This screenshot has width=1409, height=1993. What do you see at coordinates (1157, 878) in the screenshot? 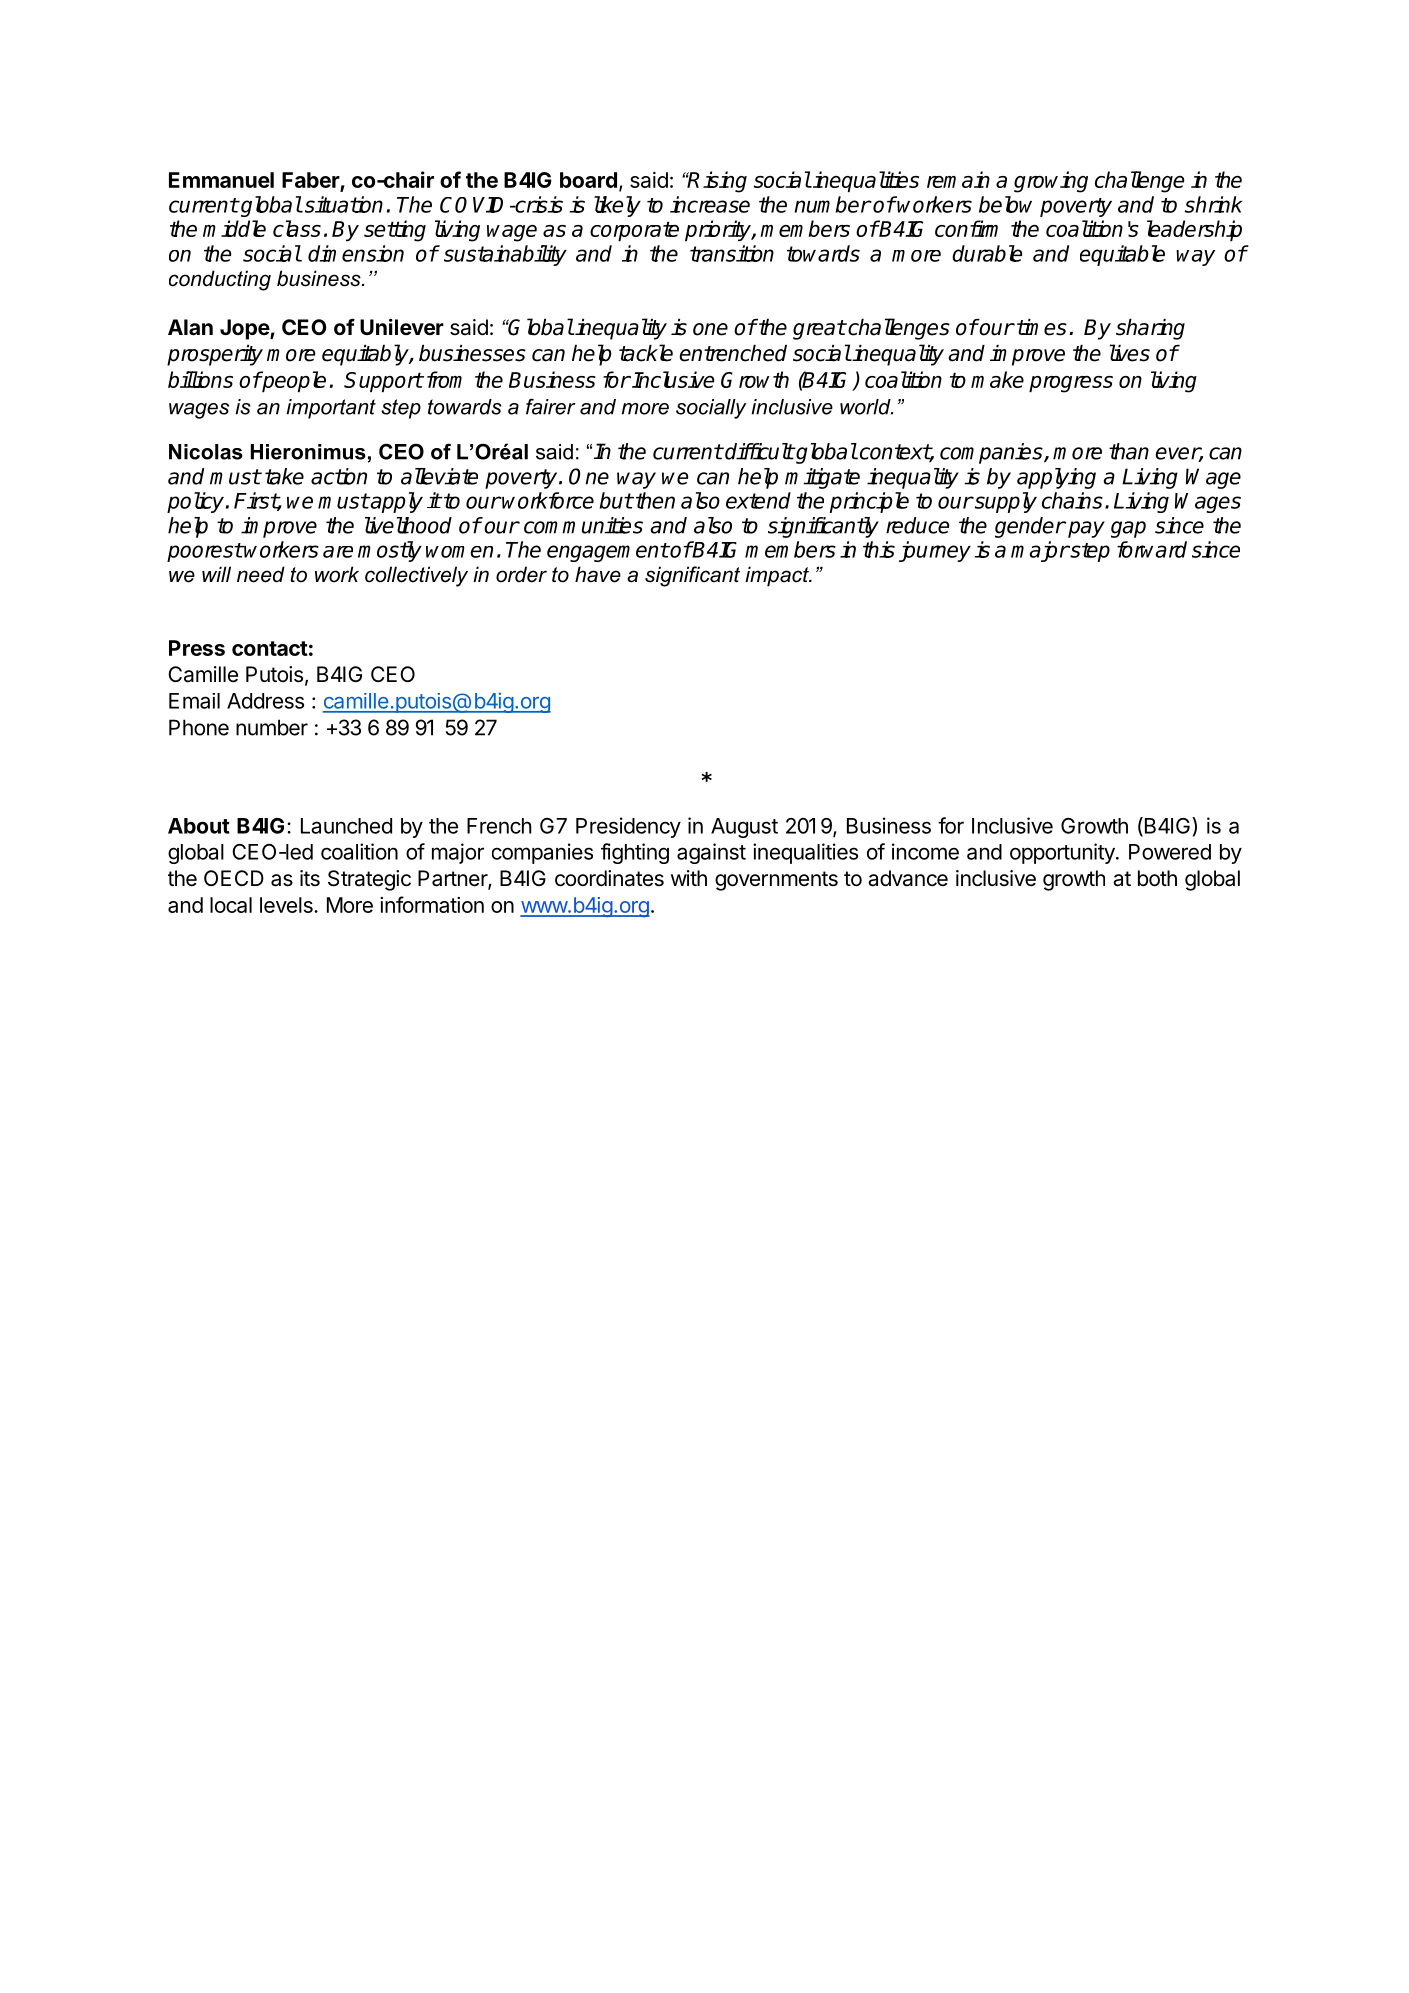
I see `both` at bounding box center [1157, 878].
